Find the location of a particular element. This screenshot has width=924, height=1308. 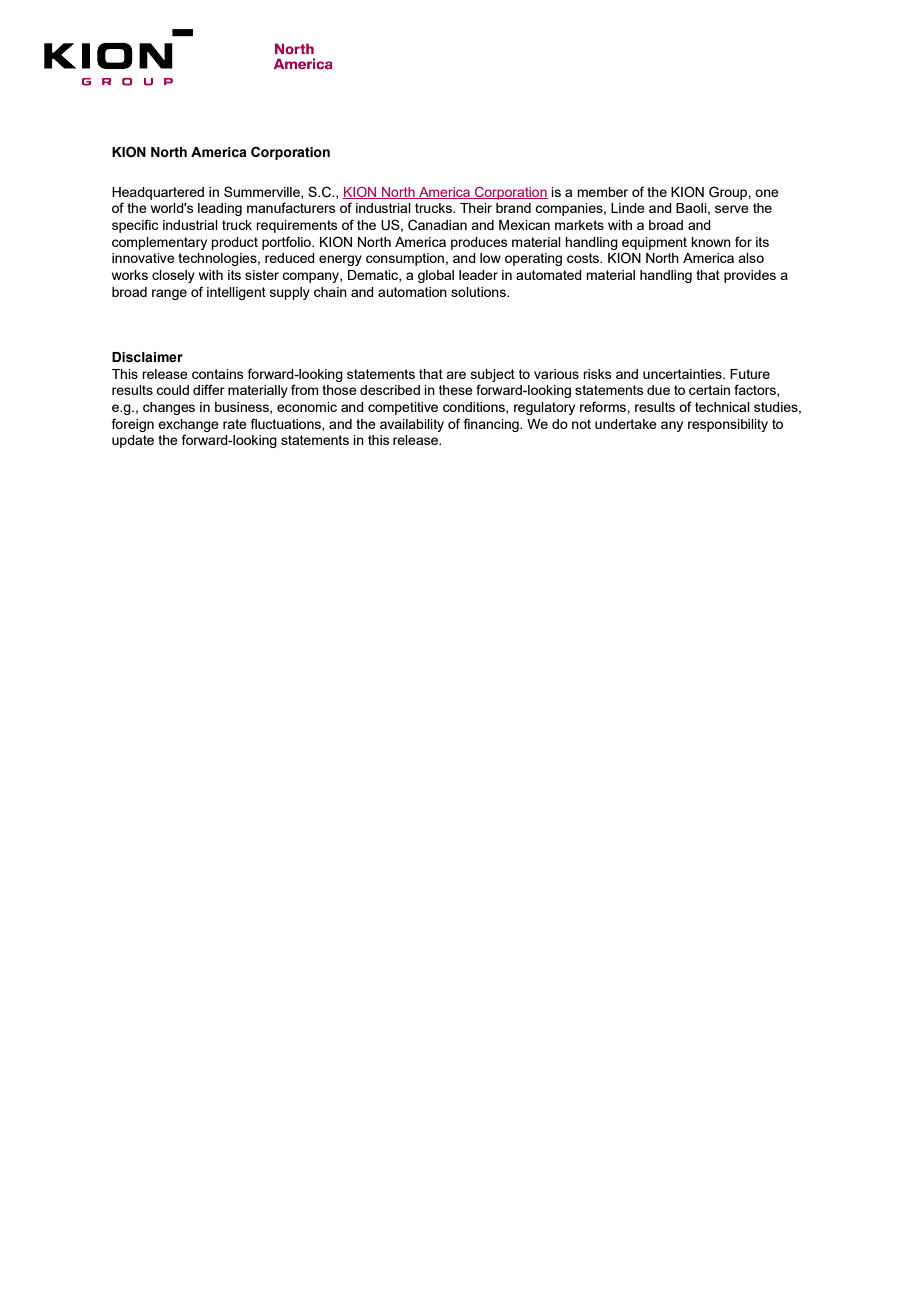

range is located at coordinates (169, 294).
